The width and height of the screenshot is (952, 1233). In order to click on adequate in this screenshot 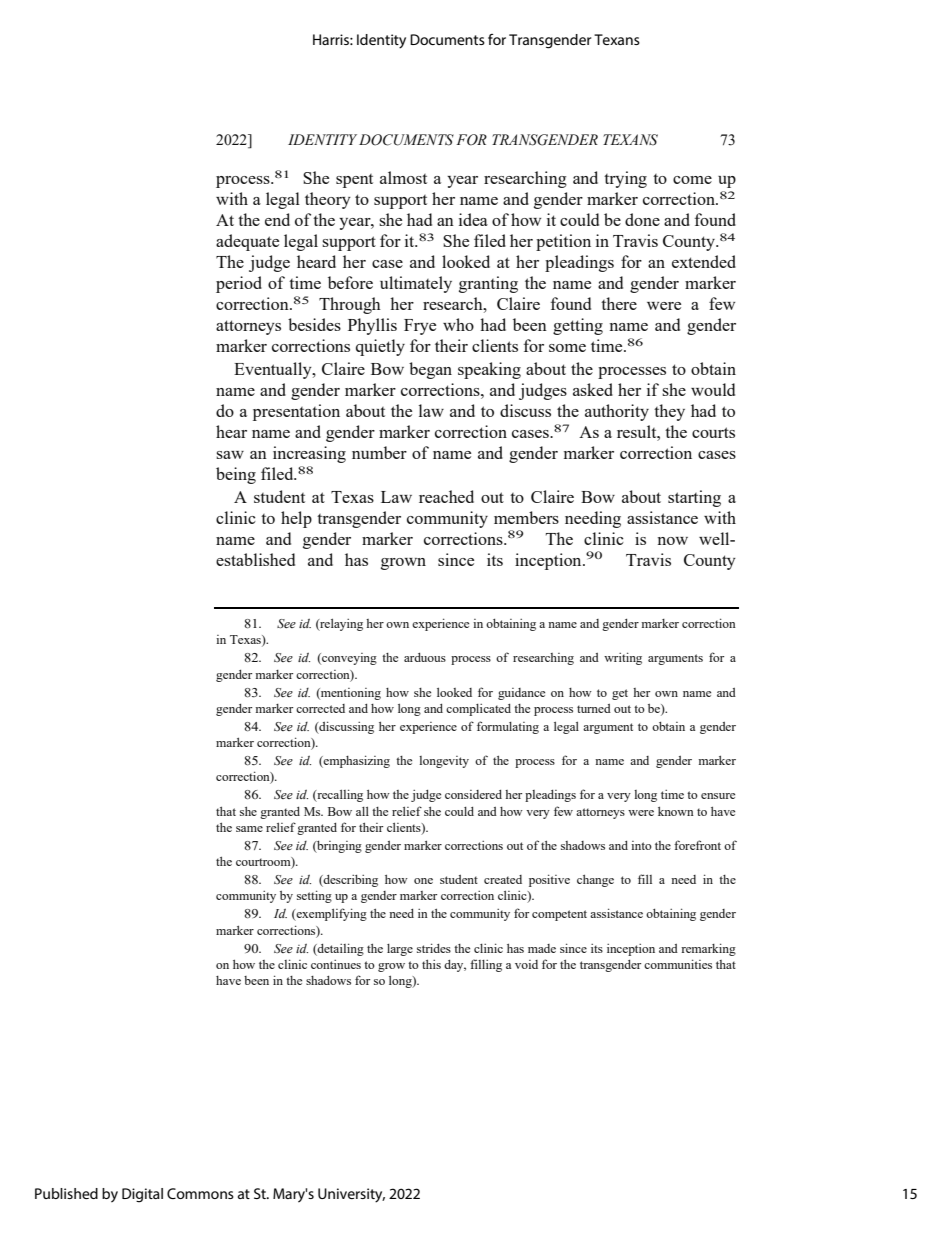, I will do `click(247, 242)`.
